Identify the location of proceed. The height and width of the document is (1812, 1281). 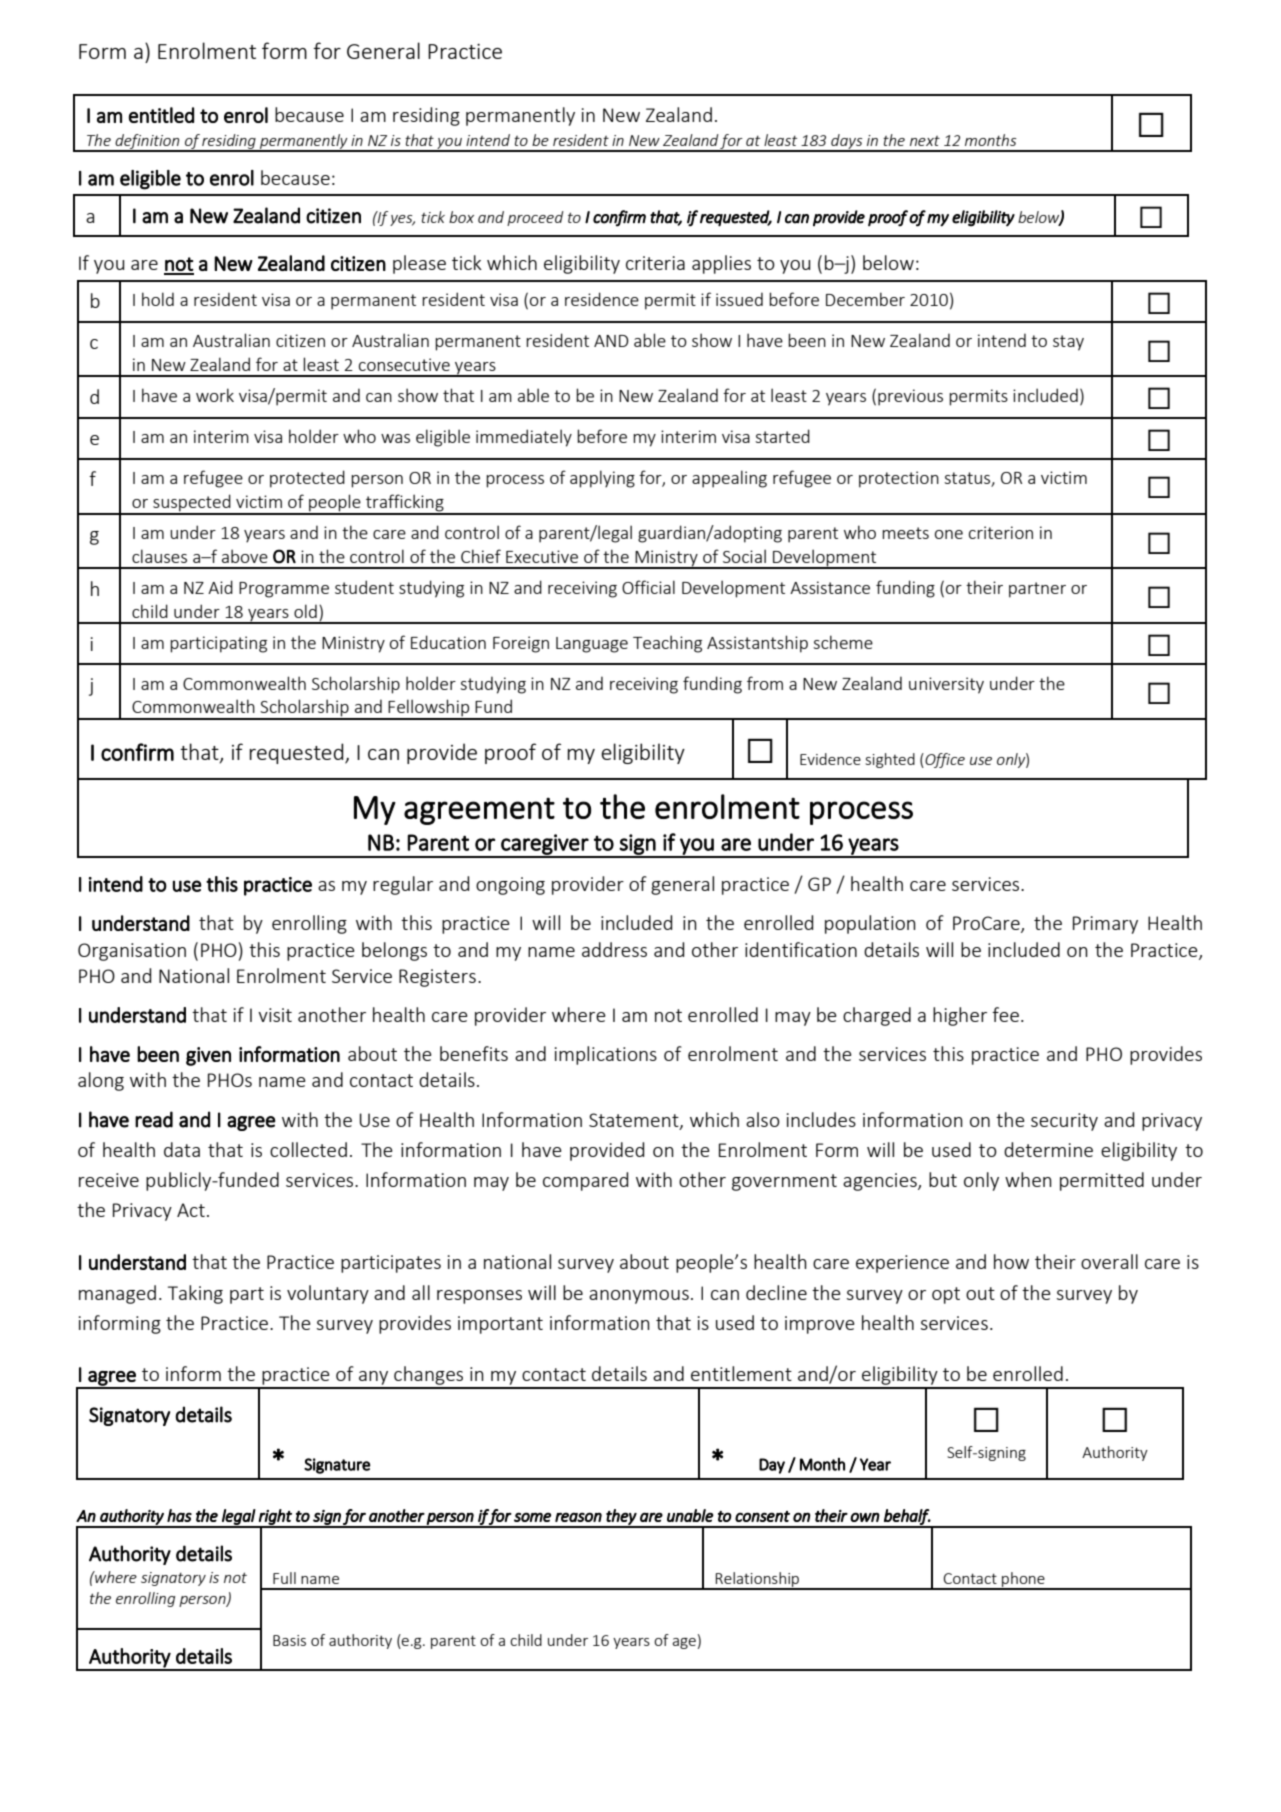
(535, 218).
